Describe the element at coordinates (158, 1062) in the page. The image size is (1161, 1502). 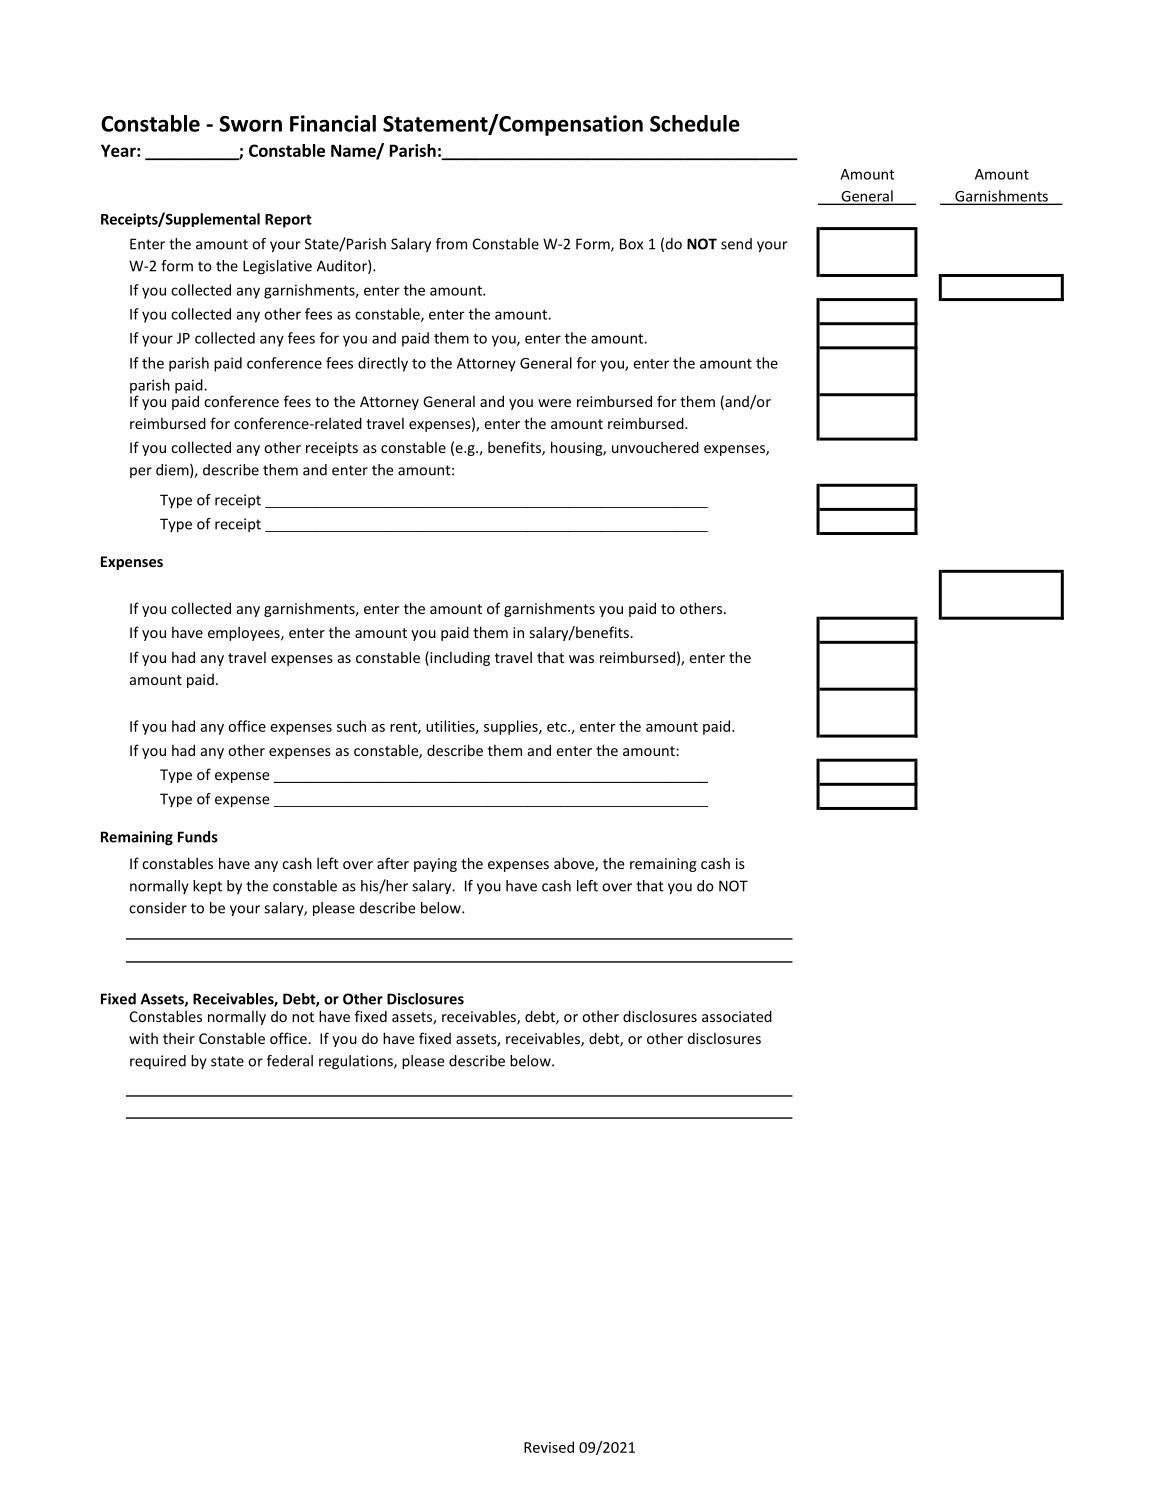
I see `required` at that location.
